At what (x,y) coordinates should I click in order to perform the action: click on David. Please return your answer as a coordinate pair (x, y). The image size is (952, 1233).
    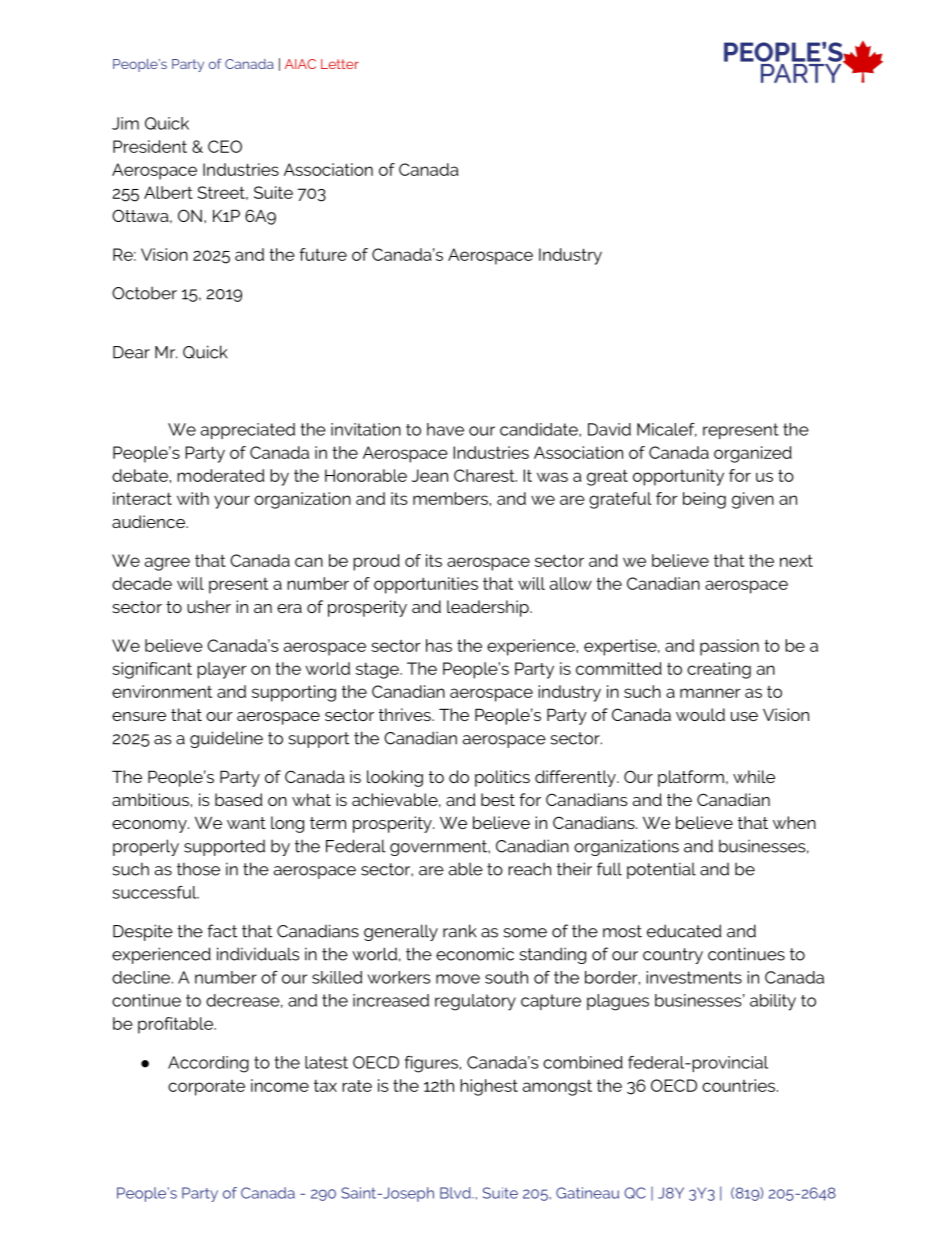
    Looking at the image, I should click on (609, 429).
